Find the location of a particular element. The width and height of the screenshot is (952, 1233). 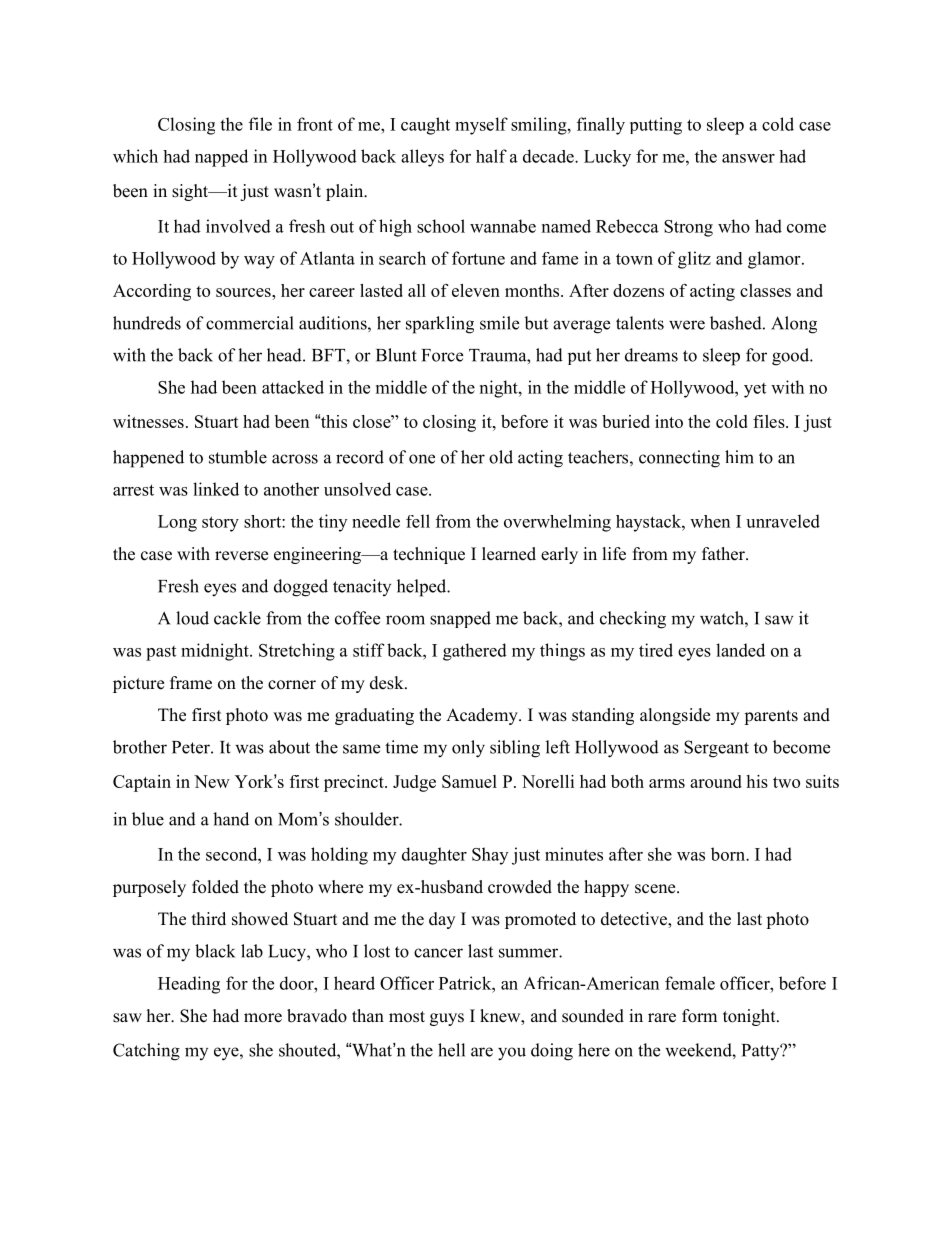

half is located at coordinates (491, 156).
